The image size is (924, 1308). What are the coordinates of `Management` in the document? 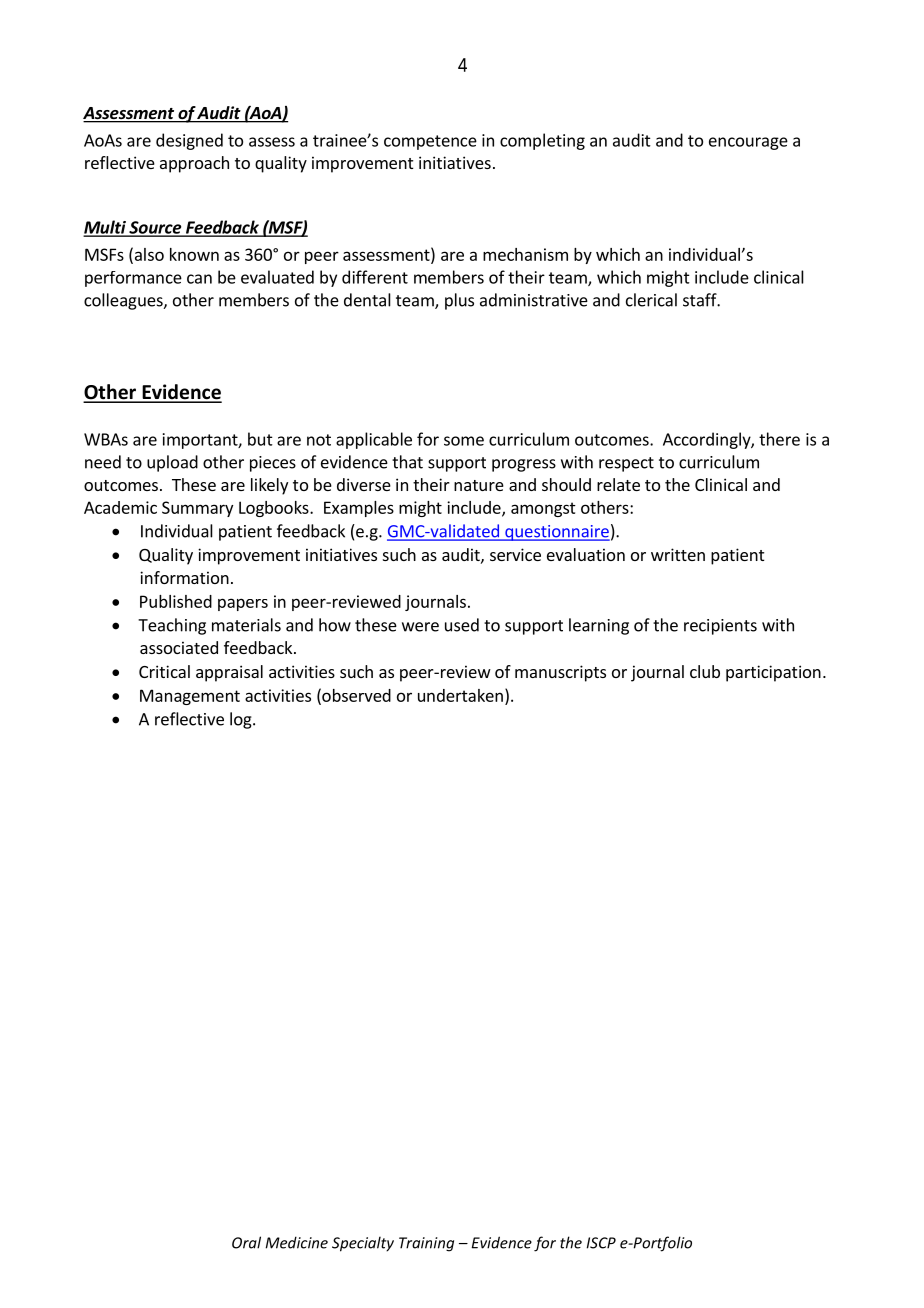 It's located at (190, 697).
